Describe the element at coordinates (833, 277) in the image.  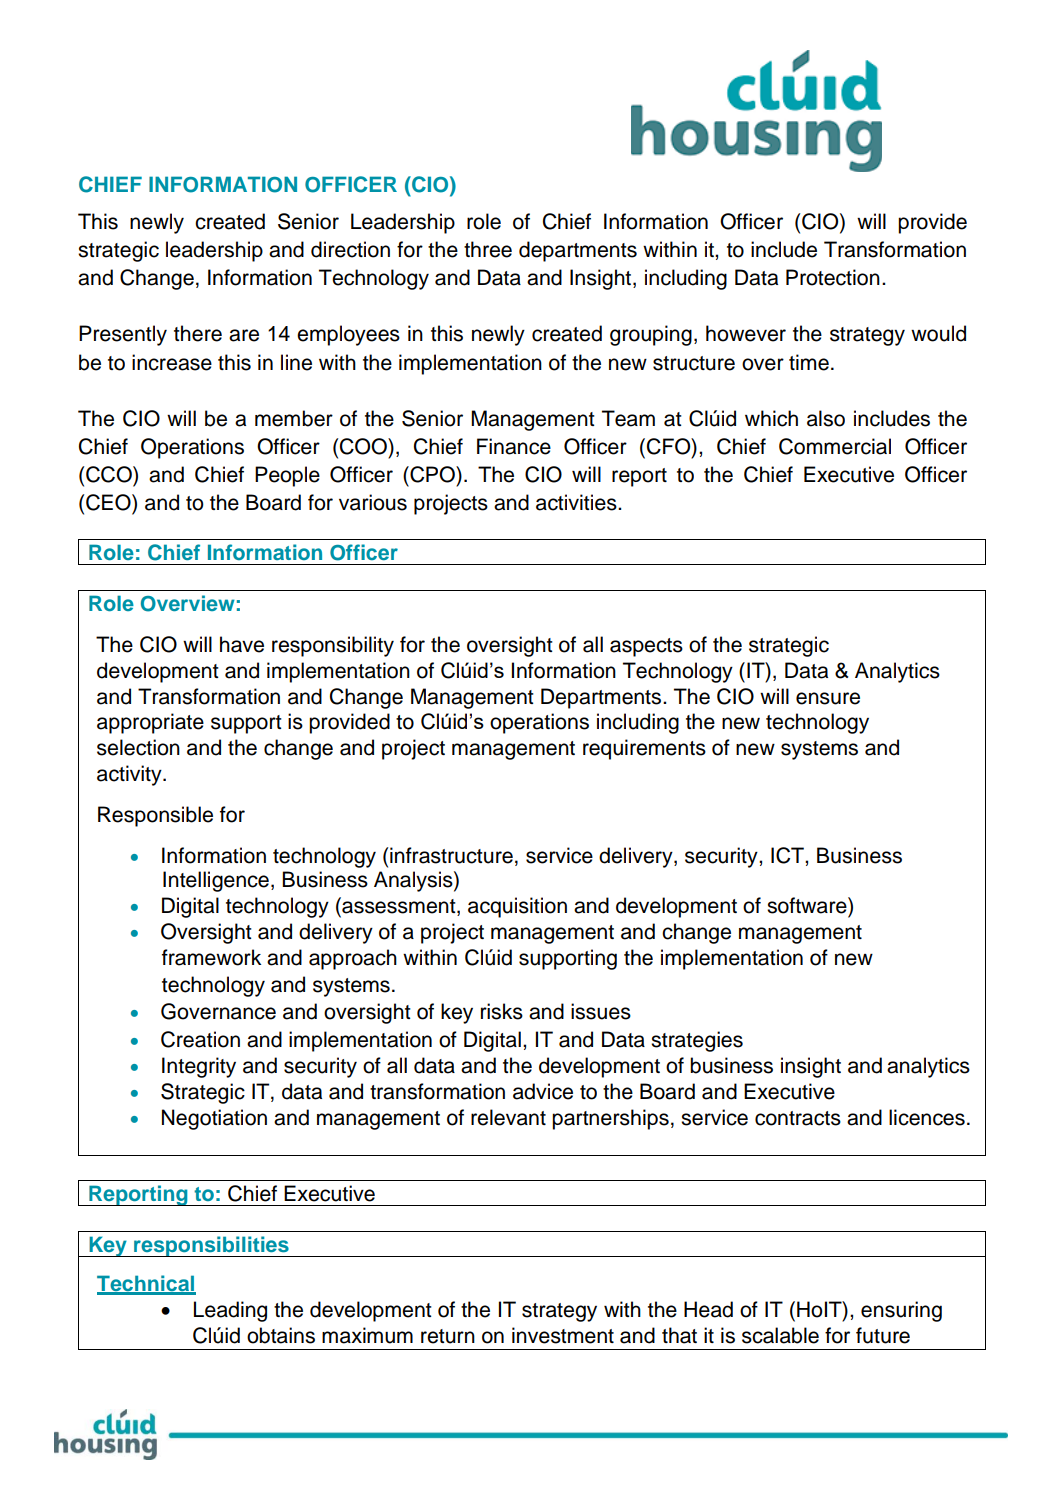
I see `Protection` at that location.
